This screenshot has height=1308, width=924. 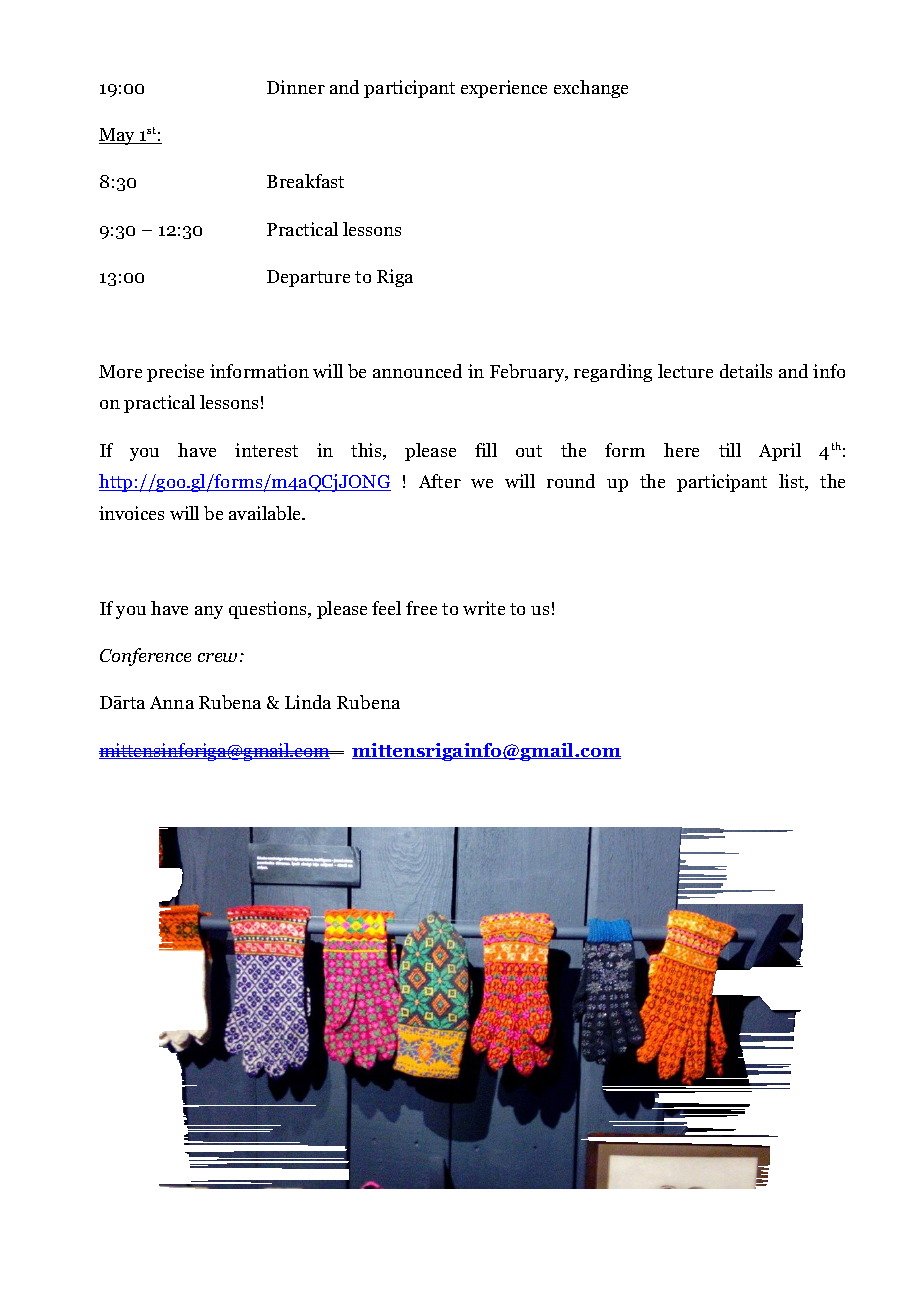 I want to click on list, so click(x=793, y=482).
